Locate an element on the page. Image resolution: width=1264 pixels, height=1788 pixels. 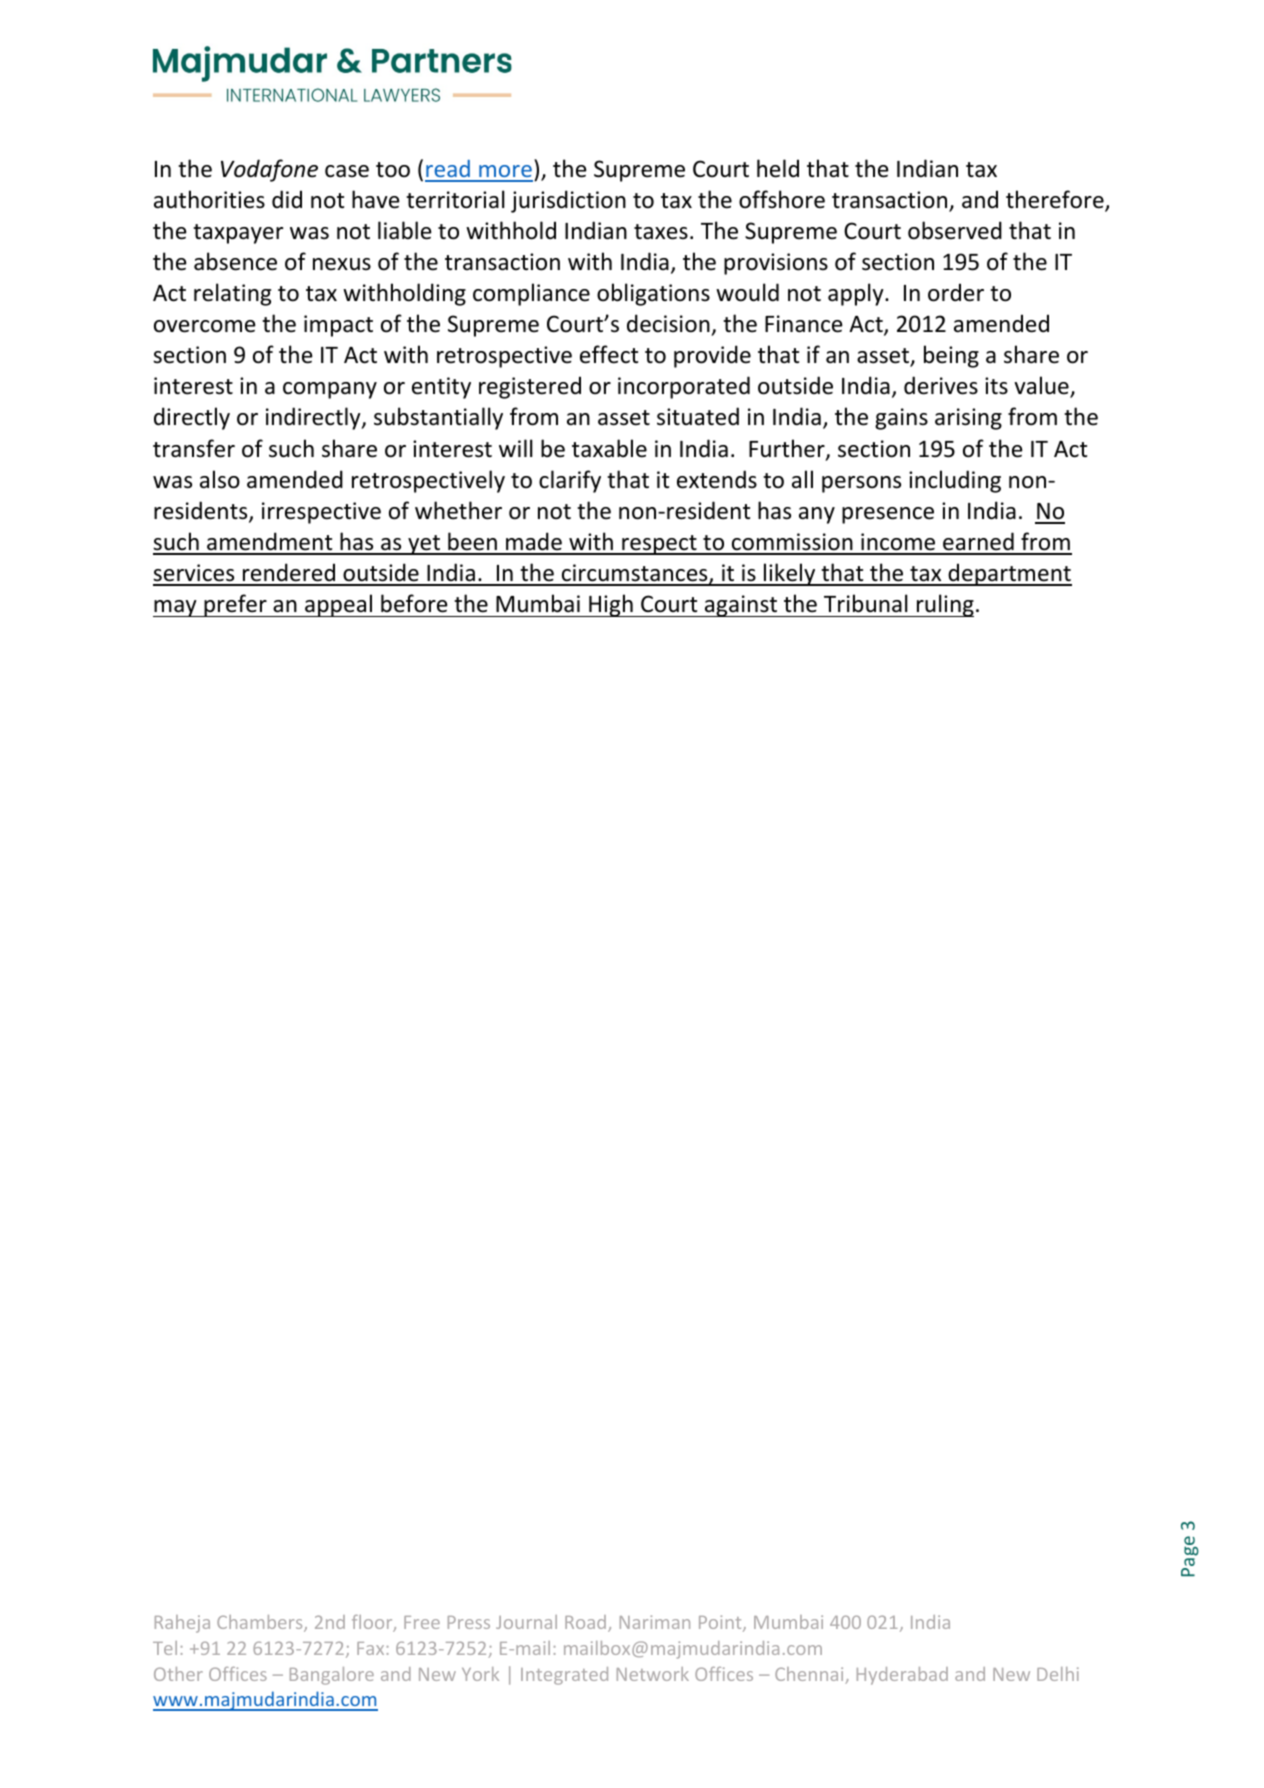
High is located at coordinates (611, 605).
